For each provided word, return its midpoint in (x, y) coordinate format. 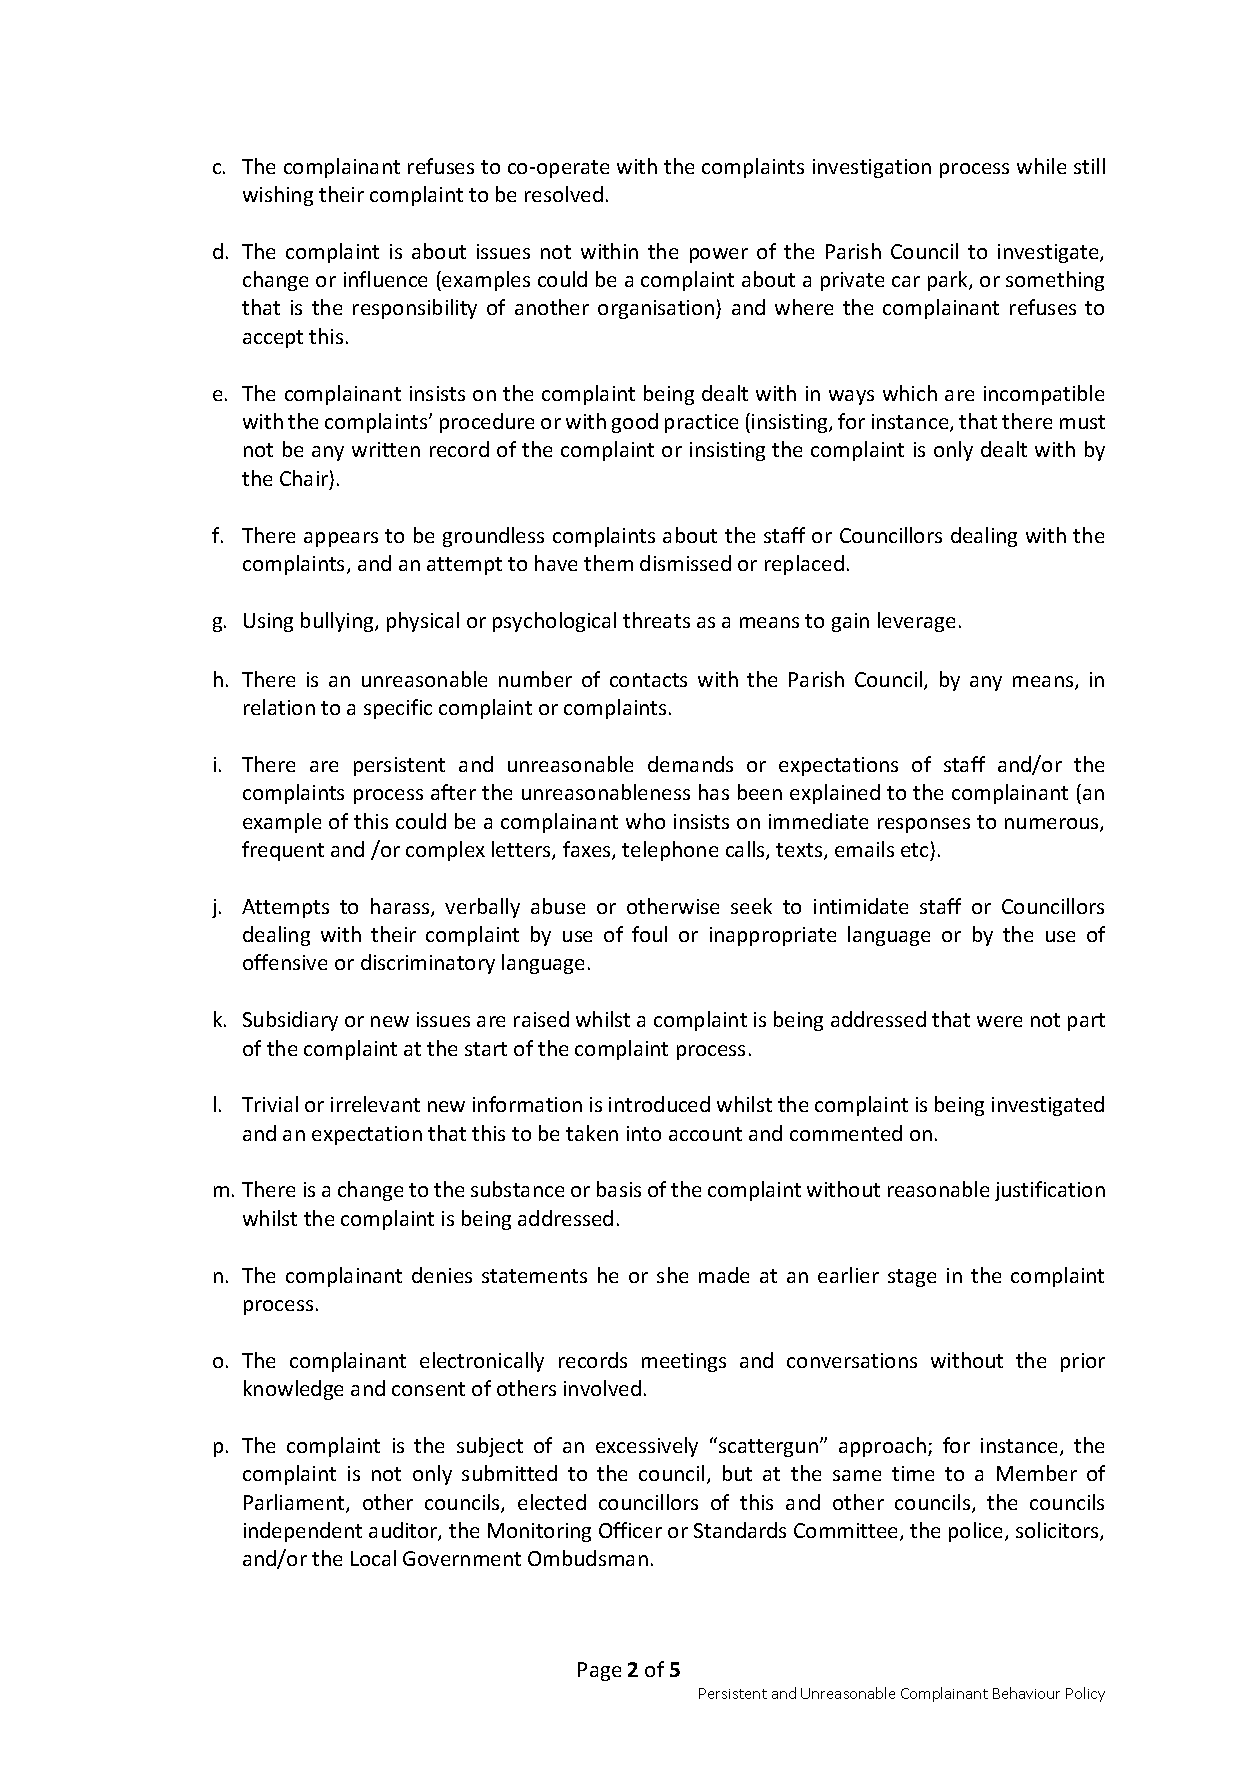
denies (442, 1275)
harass (401, 907)
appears (341, 539)
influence (385, 279)
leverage (916, 622)
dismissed (685, 563)
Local (373, 1558)
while (1041, 166)
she (672, 1275)
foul (649, 934)
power (719, 255)
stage (912, 1278)
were (999, 1021)
